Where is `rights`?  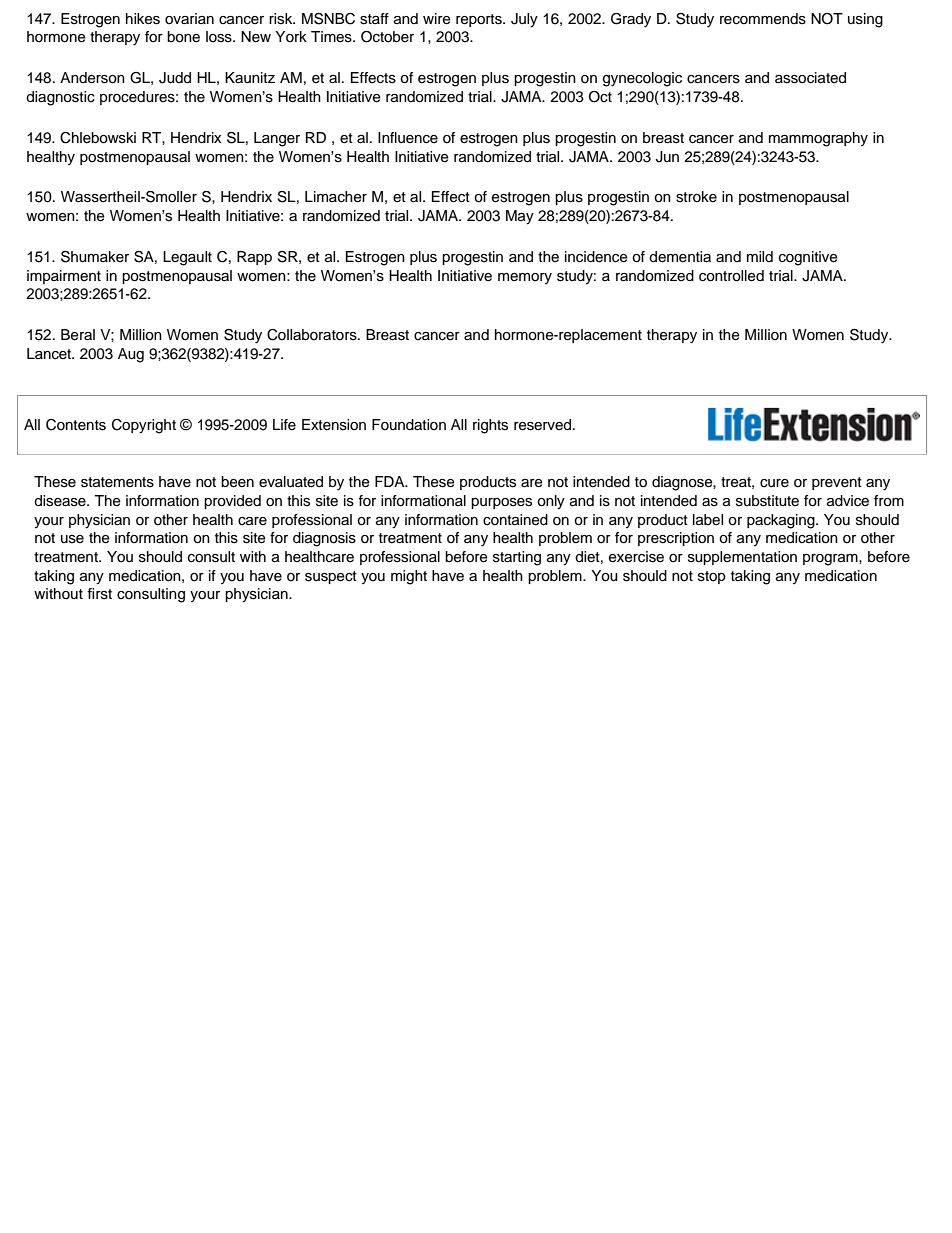
rights is located at coordinates (490, 426).
